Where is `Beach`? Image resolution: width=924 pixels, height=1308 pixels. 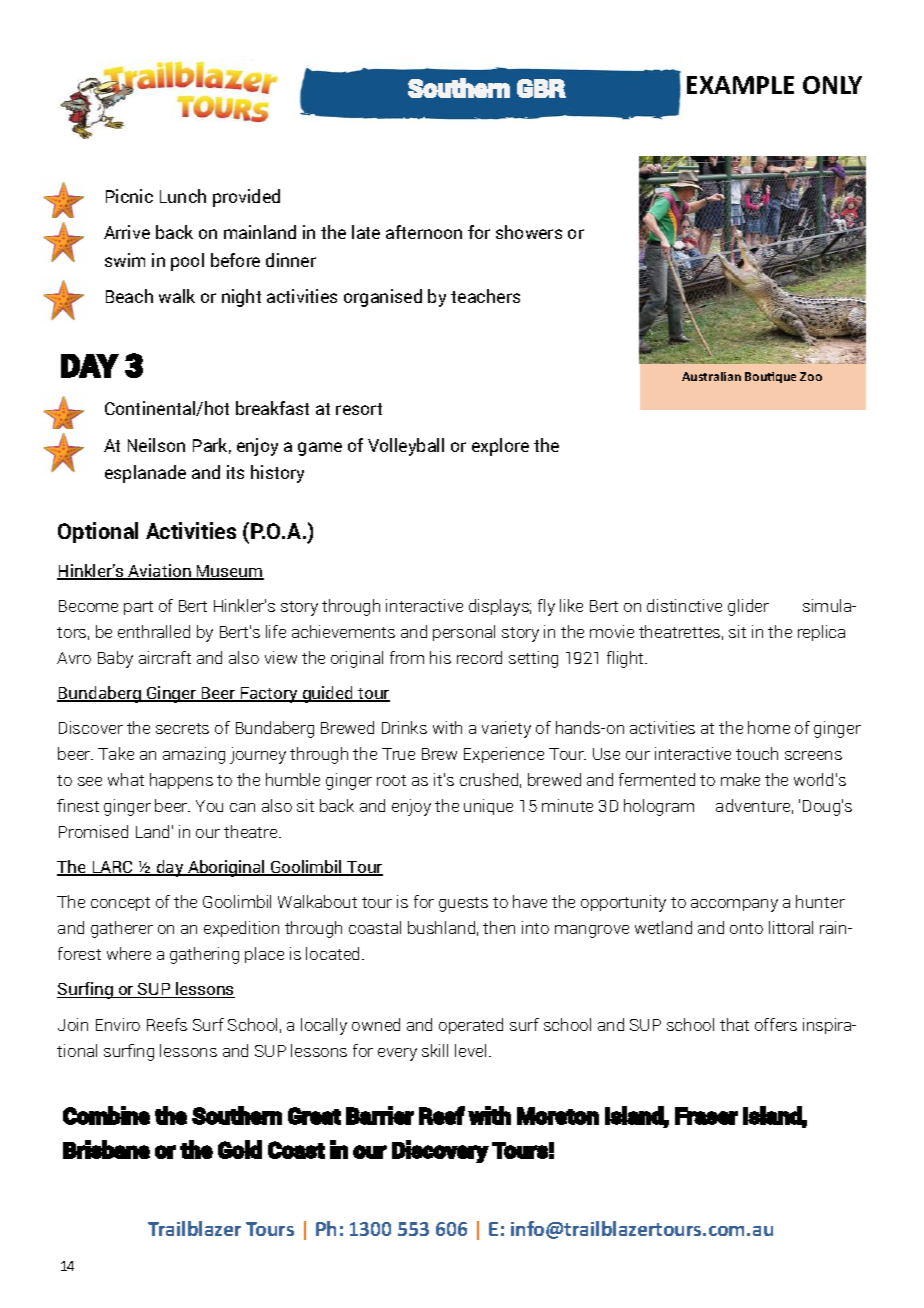
Beach is located at coordinates (129, 296).
